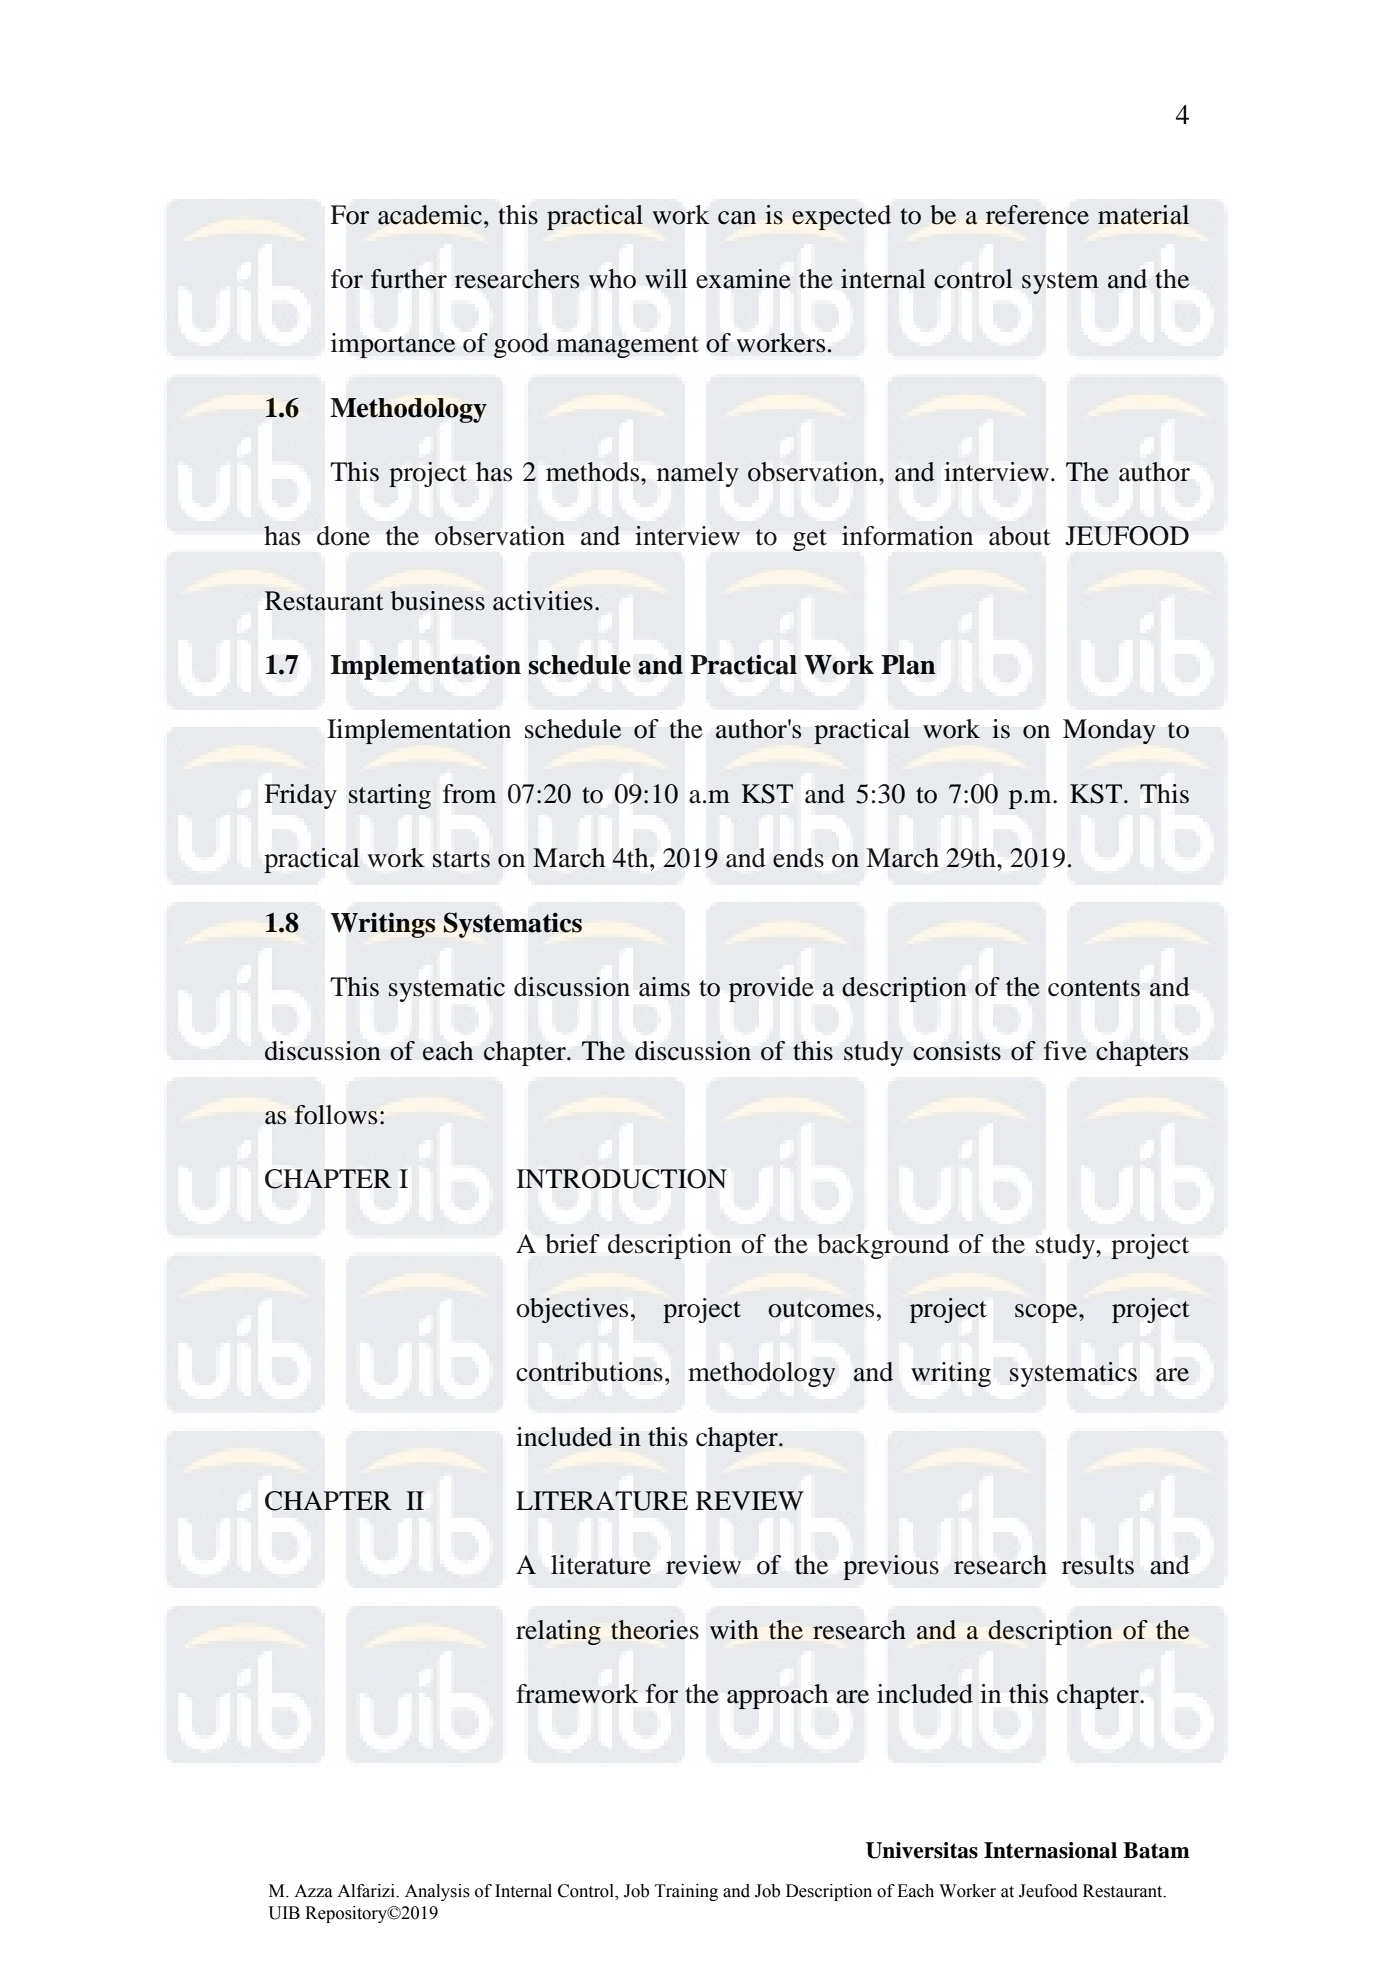 Image resolution: width=1388 pixels, height=1962 pixels. What do you see at coordinates (743, 279) in the document?
I see `examine` at bounding box center [743, 279].
